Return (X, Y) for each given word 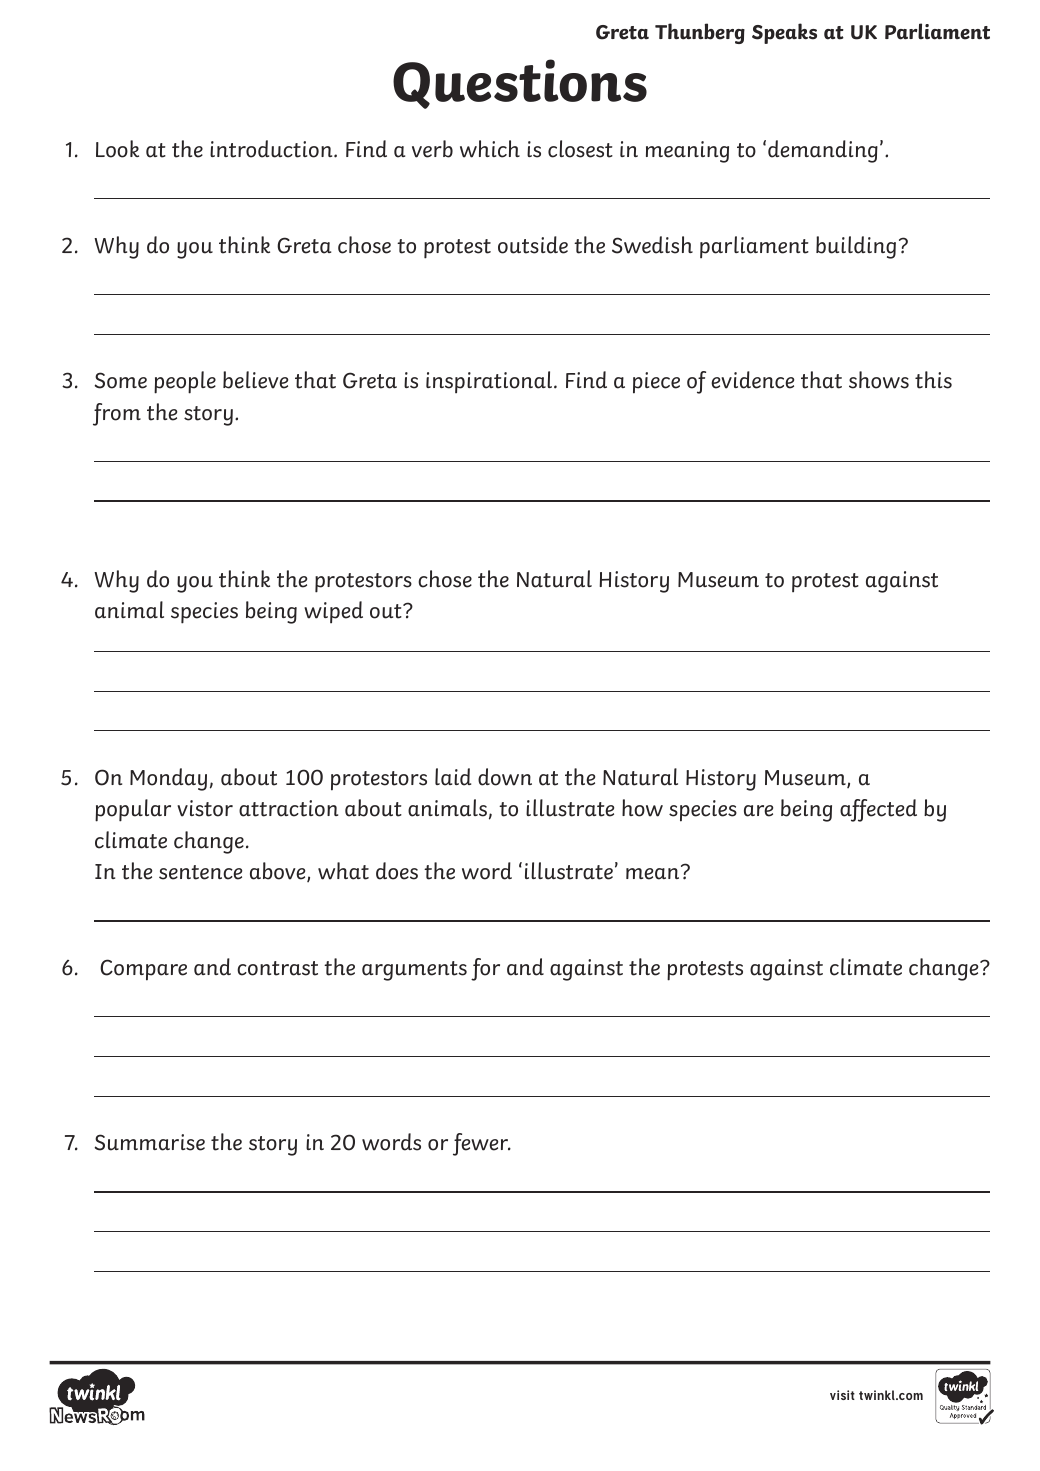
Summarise (150, 1142)
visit (842, 1395)
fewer (481, 1144)
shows (879, 380)
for (485, 969)
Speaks (784, 33)
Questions (520, 84)
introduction (272, 149)
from (117, 414)
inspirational (490, 382)
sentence (200, 872)
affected (878, 810)
